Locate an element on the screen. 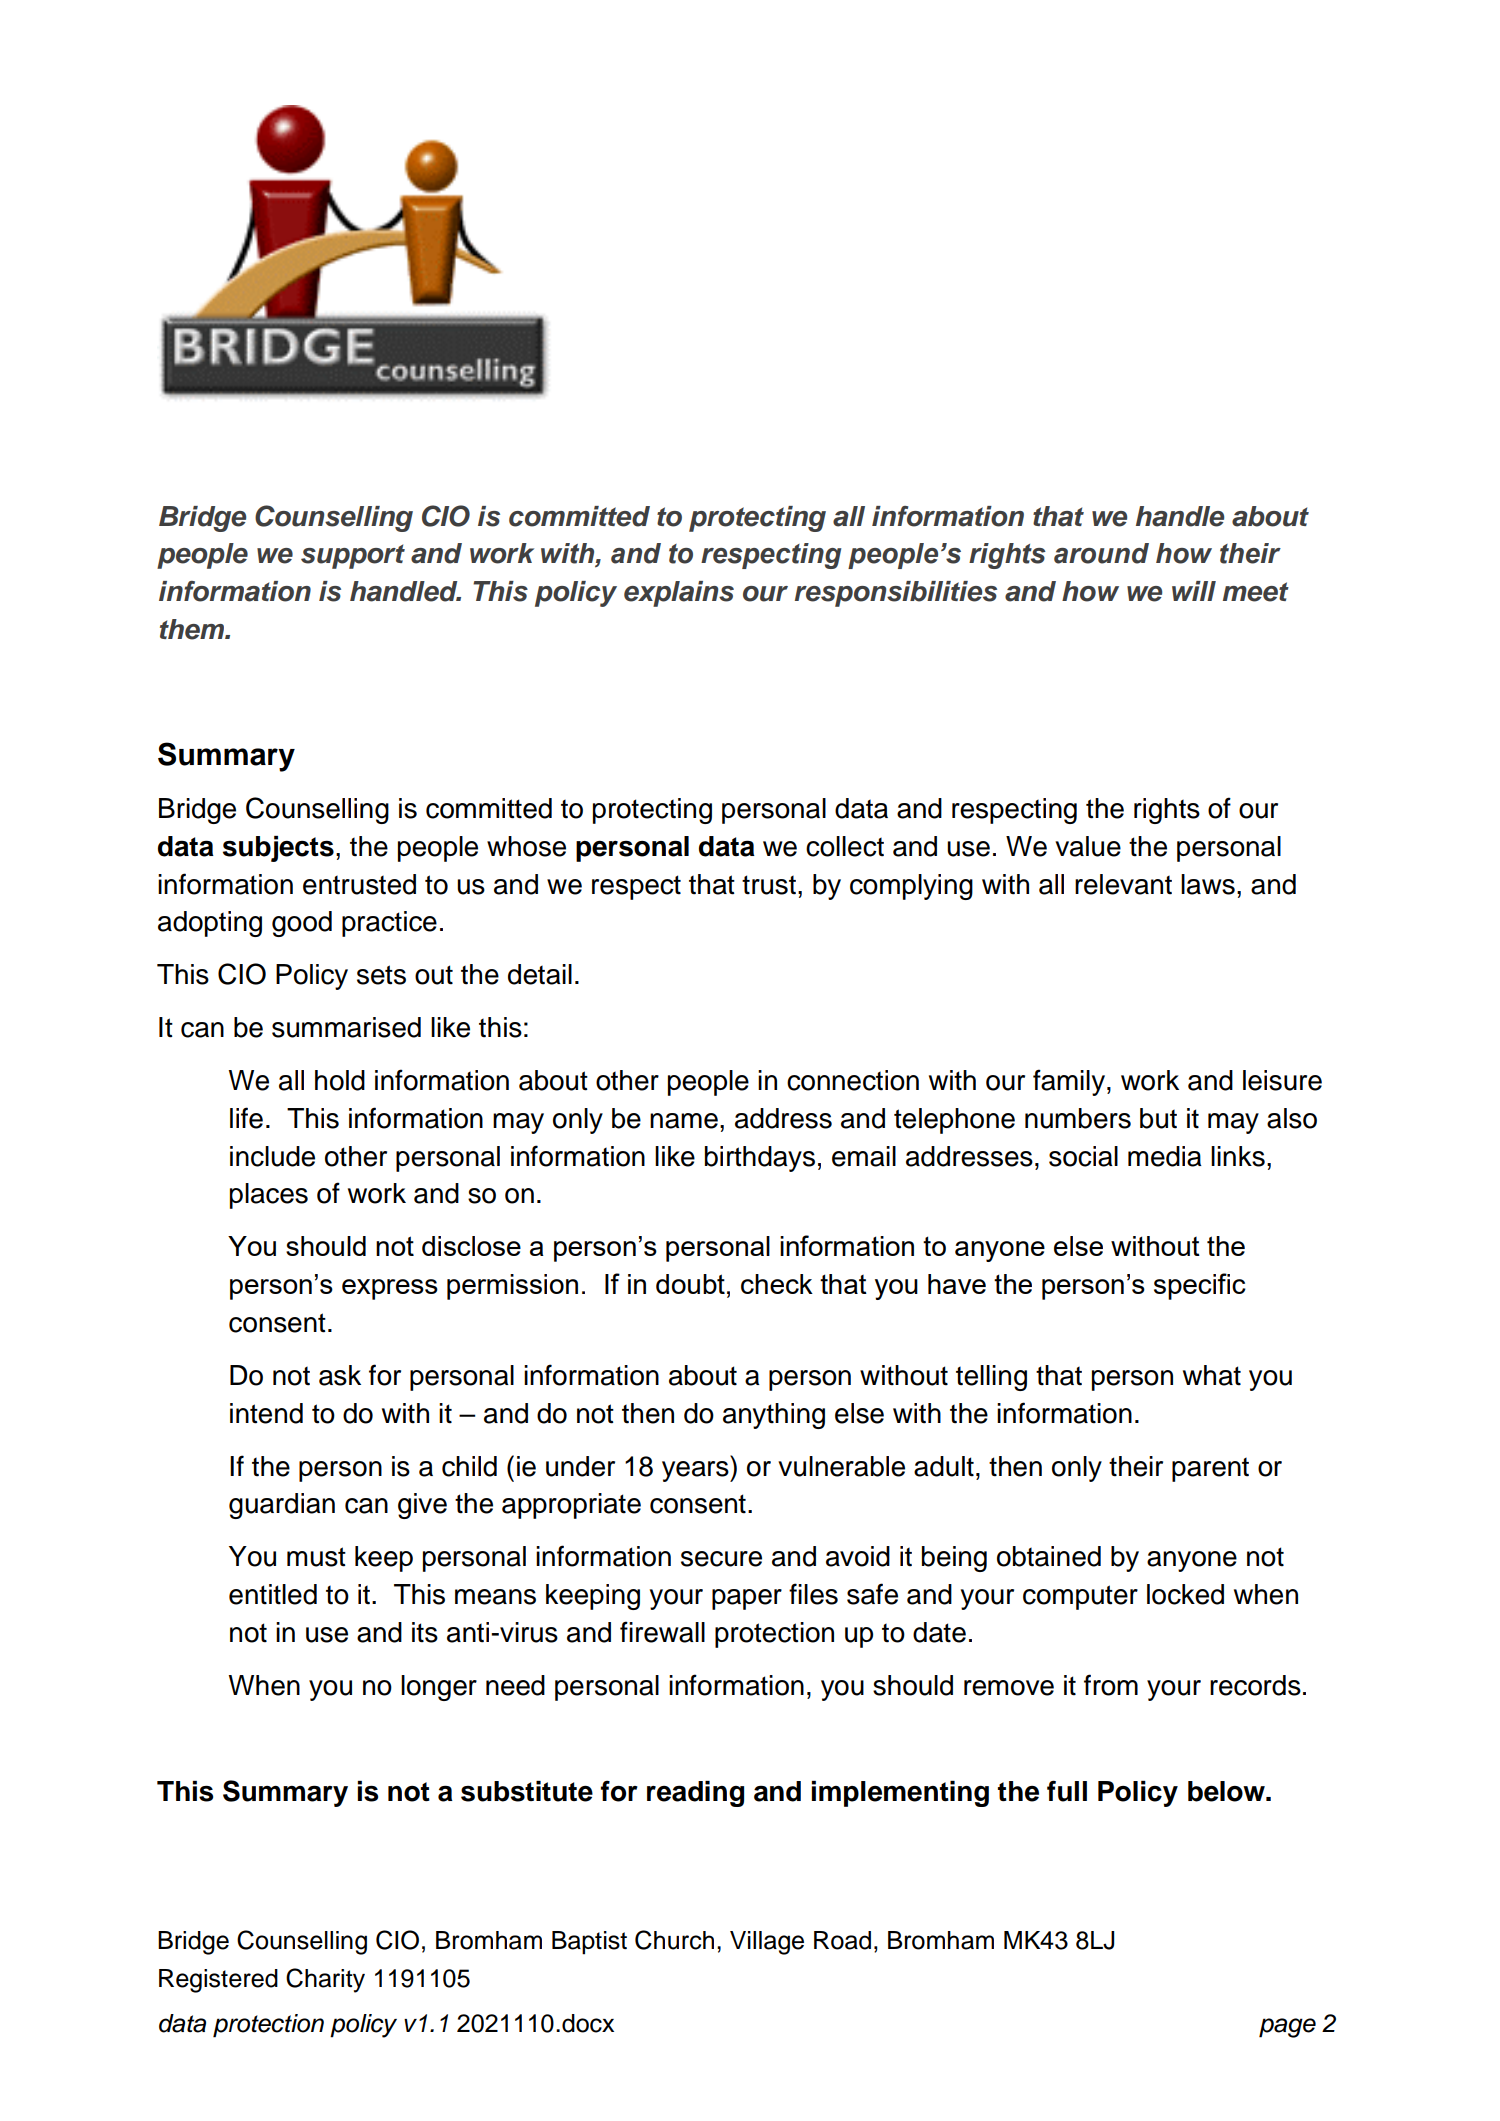  parent is located at coordinates (1210, 1470).
